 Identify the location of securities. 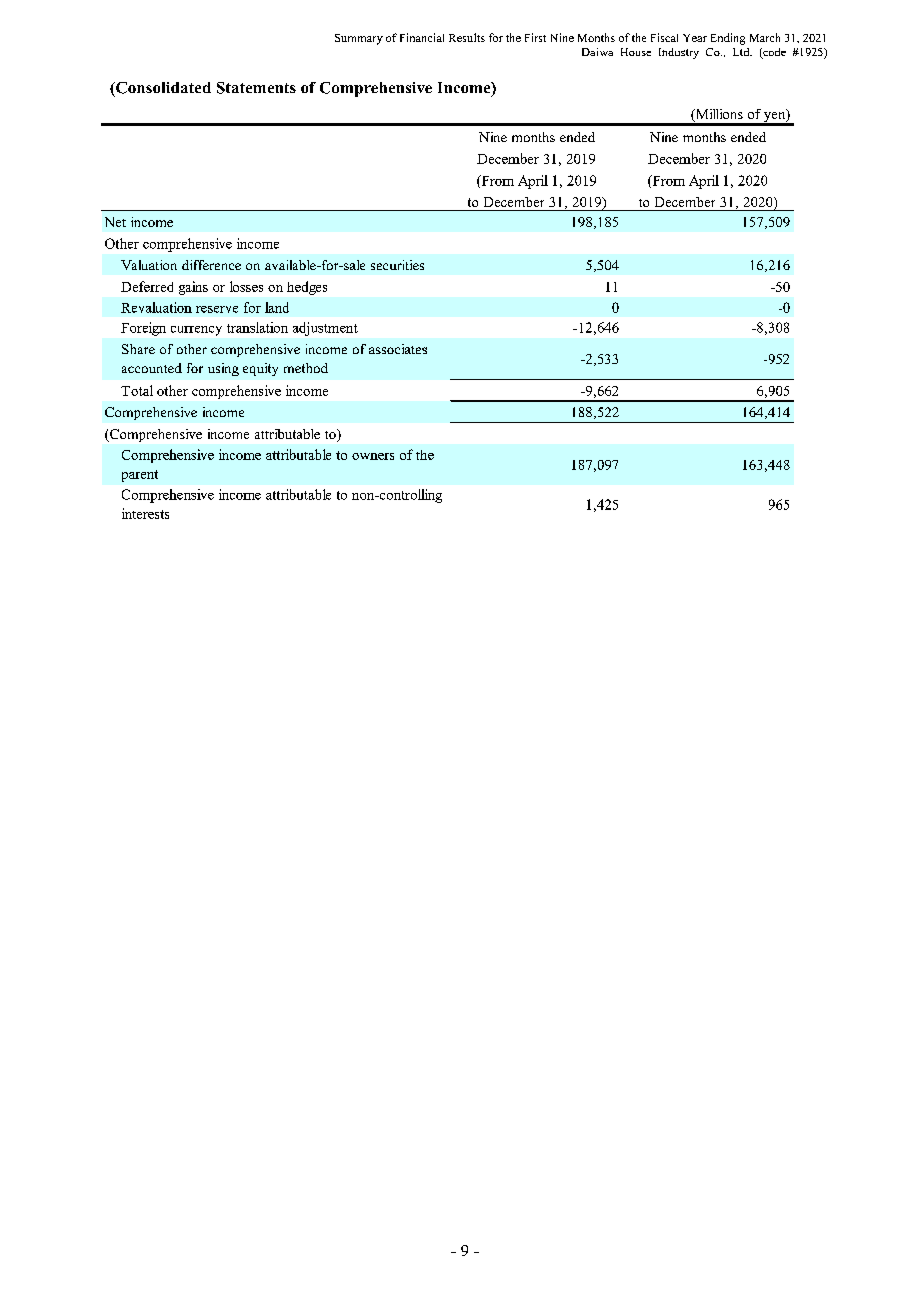
(397, 265).
